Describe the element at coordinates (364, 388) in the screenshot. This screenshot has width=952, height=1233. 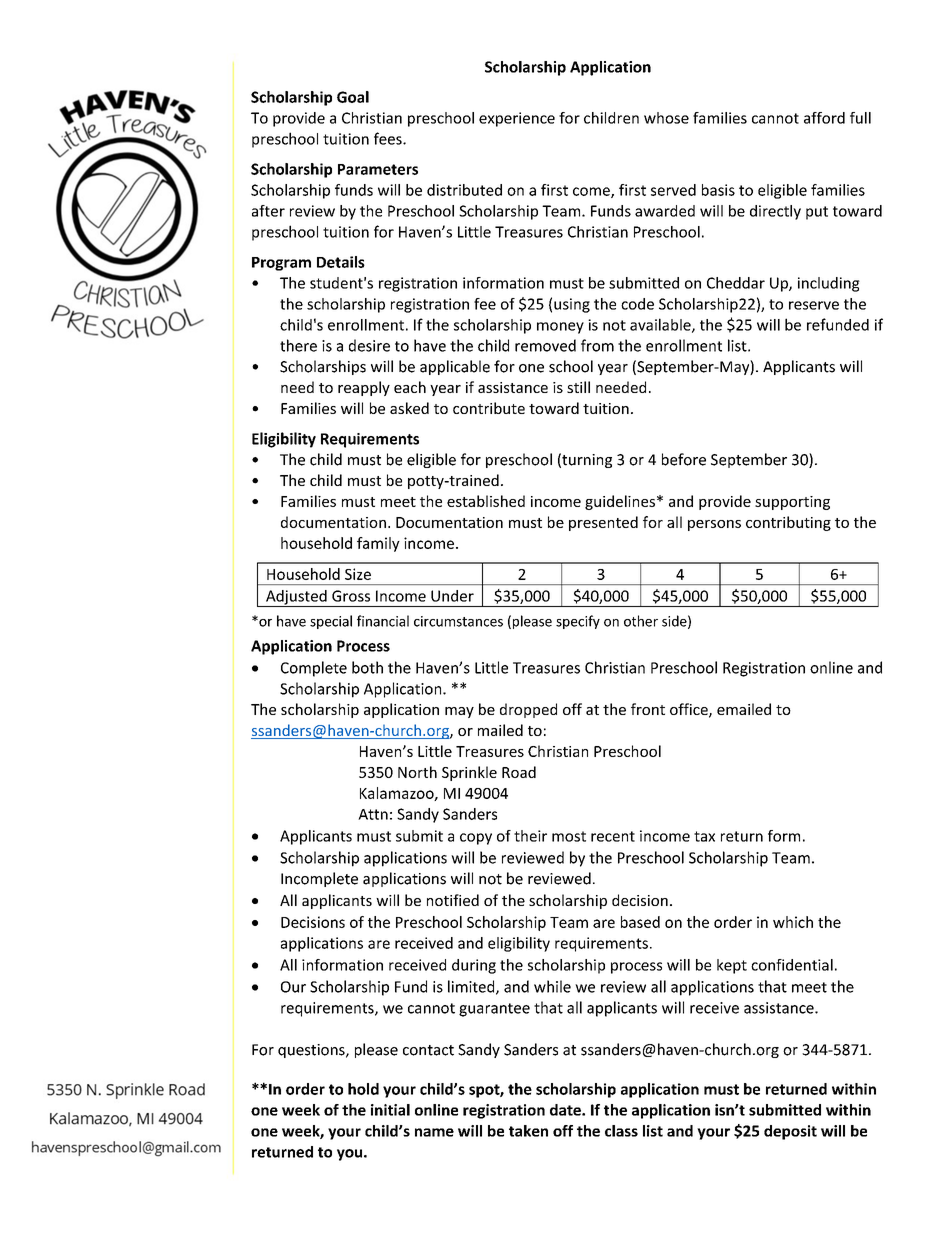
I see `reapply` at that location.
